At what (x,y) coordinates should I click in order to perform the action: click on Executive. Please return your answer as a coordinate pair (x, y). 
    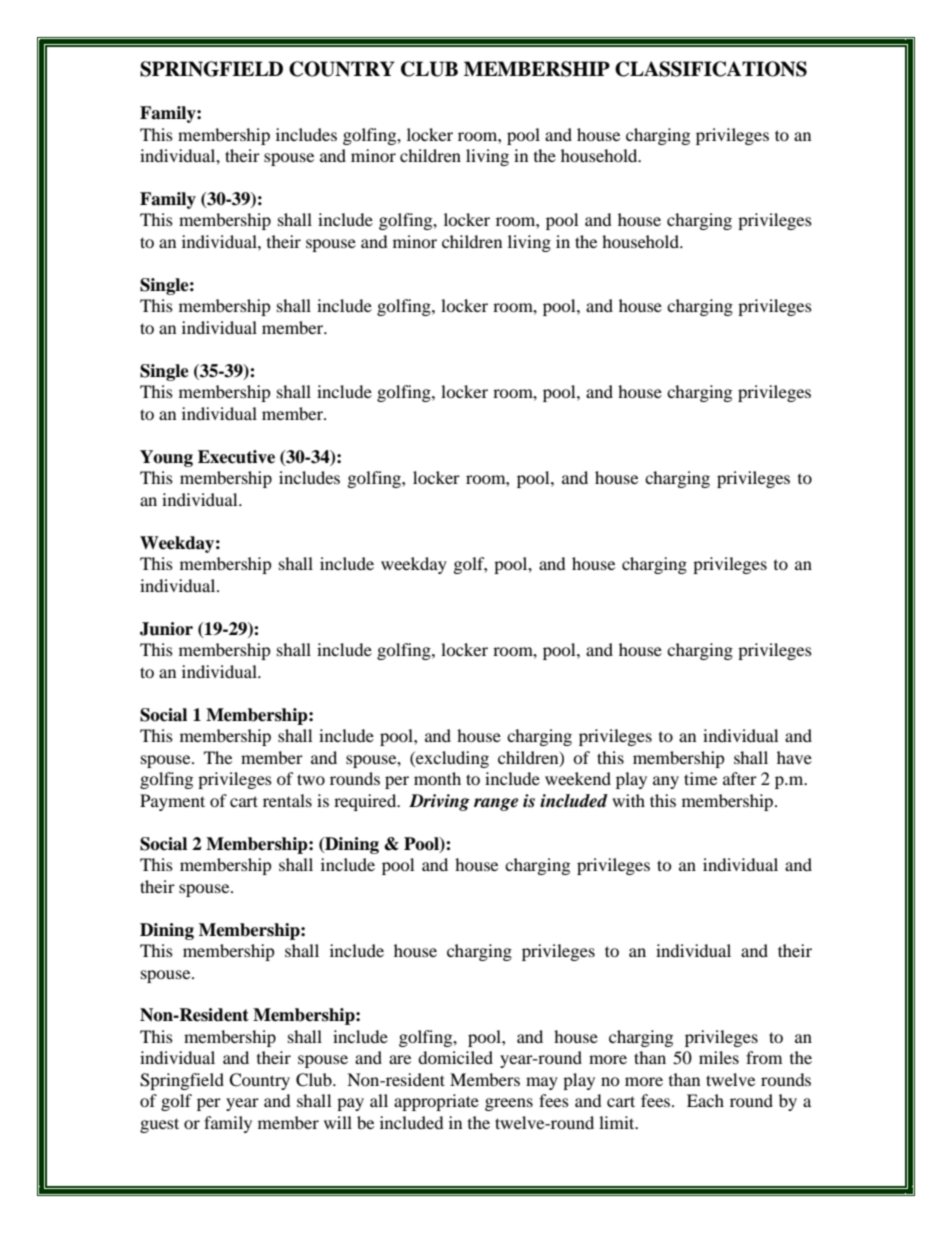
    Looking at the image, I should click on (236, 457).
